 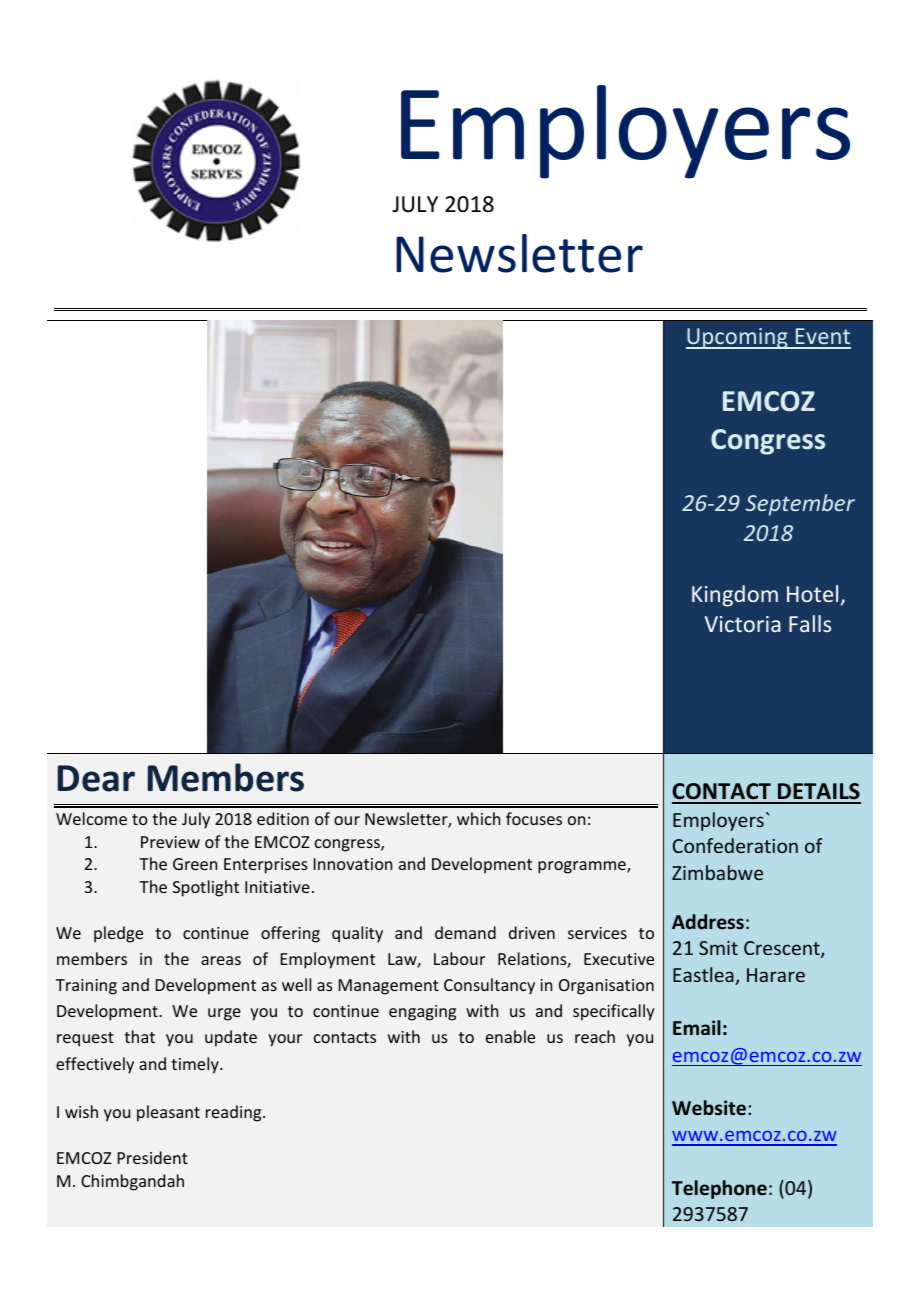 I want to click on enable, so click(x=510, y=1036).
